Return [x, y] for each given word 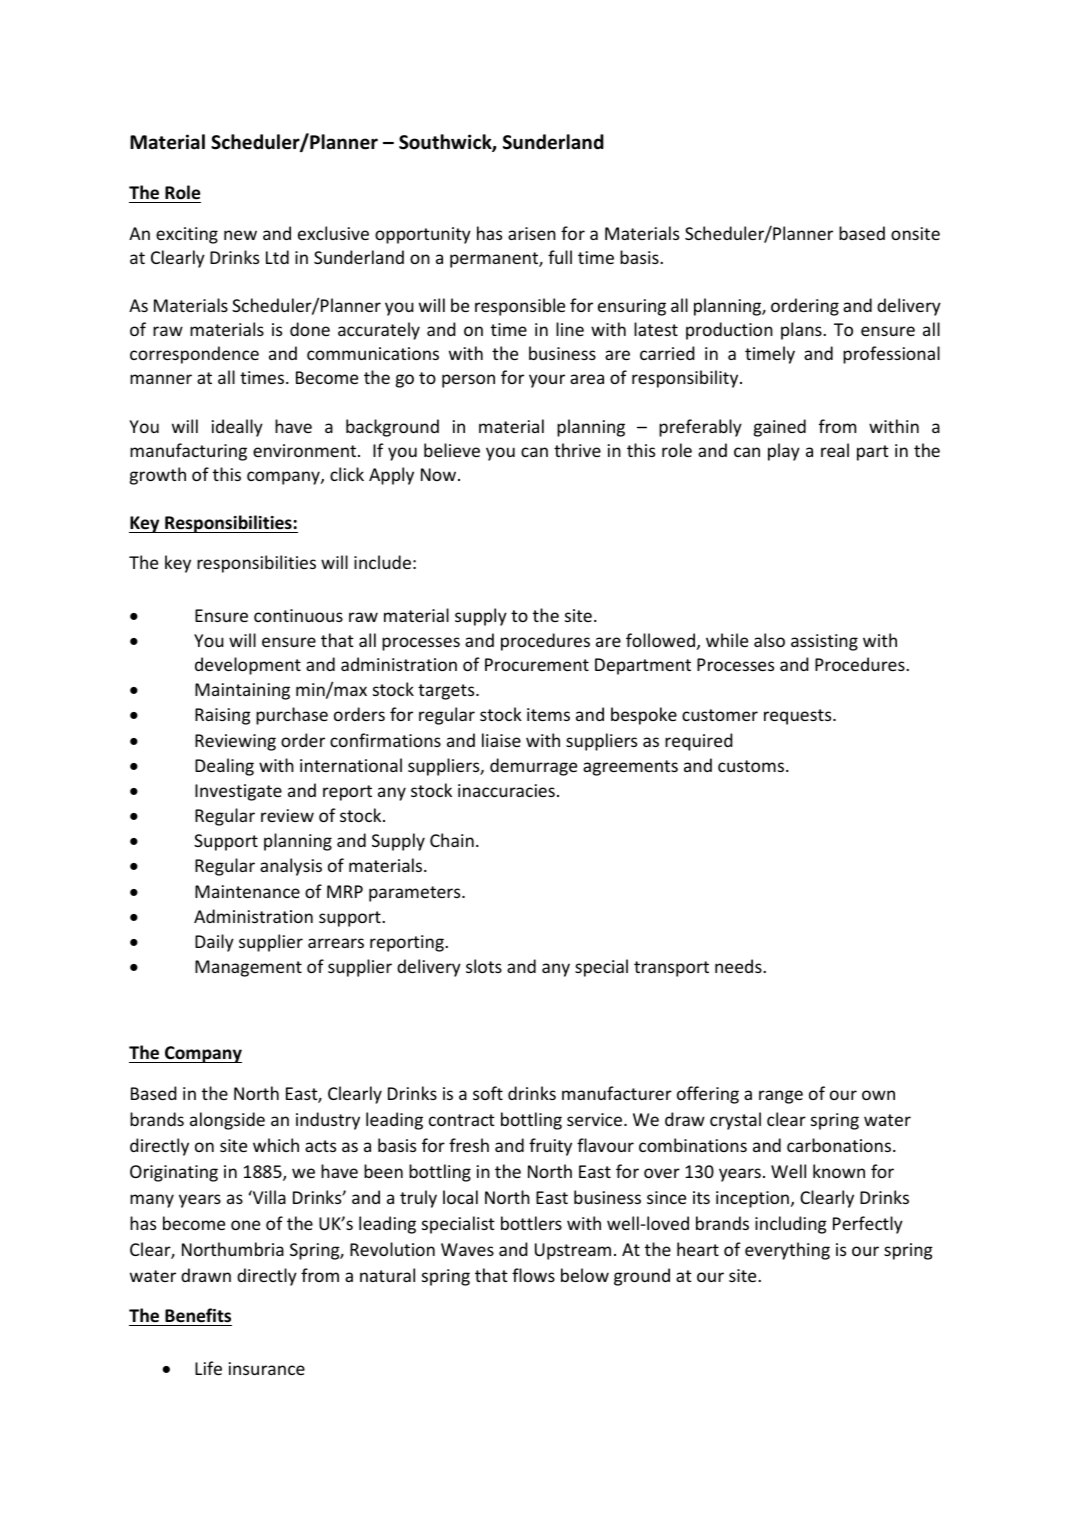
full [560, 257]
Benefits [197, 1317]
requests [799, 717]
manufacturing [188, 452]
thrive [577, 450]
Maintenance [247, 891]
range [781, 1097]
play [784, 452]
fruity [550, 1147]
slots [484, 966]
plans [802, 331]
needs [739, 966]
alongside [227, 1121]
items [548, 714]
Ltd [277, 257]
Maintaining [242, 691]
